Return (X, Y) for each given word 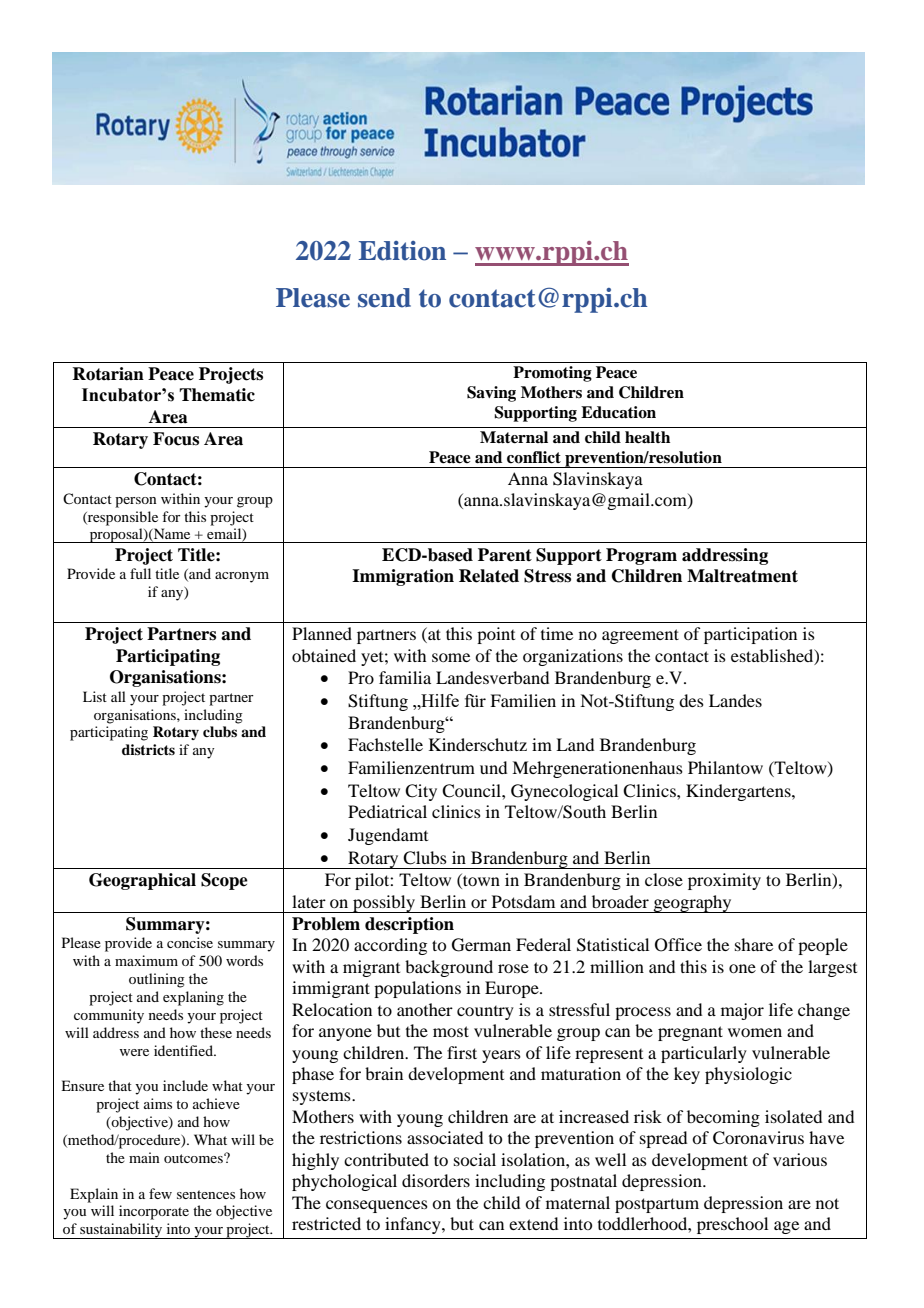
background (449, 968)
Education (618, 412)
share (754, 944)
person (136, 502)
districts (148, 749)
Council (472, 791)
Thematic (217, 395)
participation (750, 635)
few (160, 1193)
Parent (505, 555)
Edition (402, 251)
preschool (732, 1225)
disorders (436, 1180)
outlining (157, 980)
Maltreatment (742, 576)
